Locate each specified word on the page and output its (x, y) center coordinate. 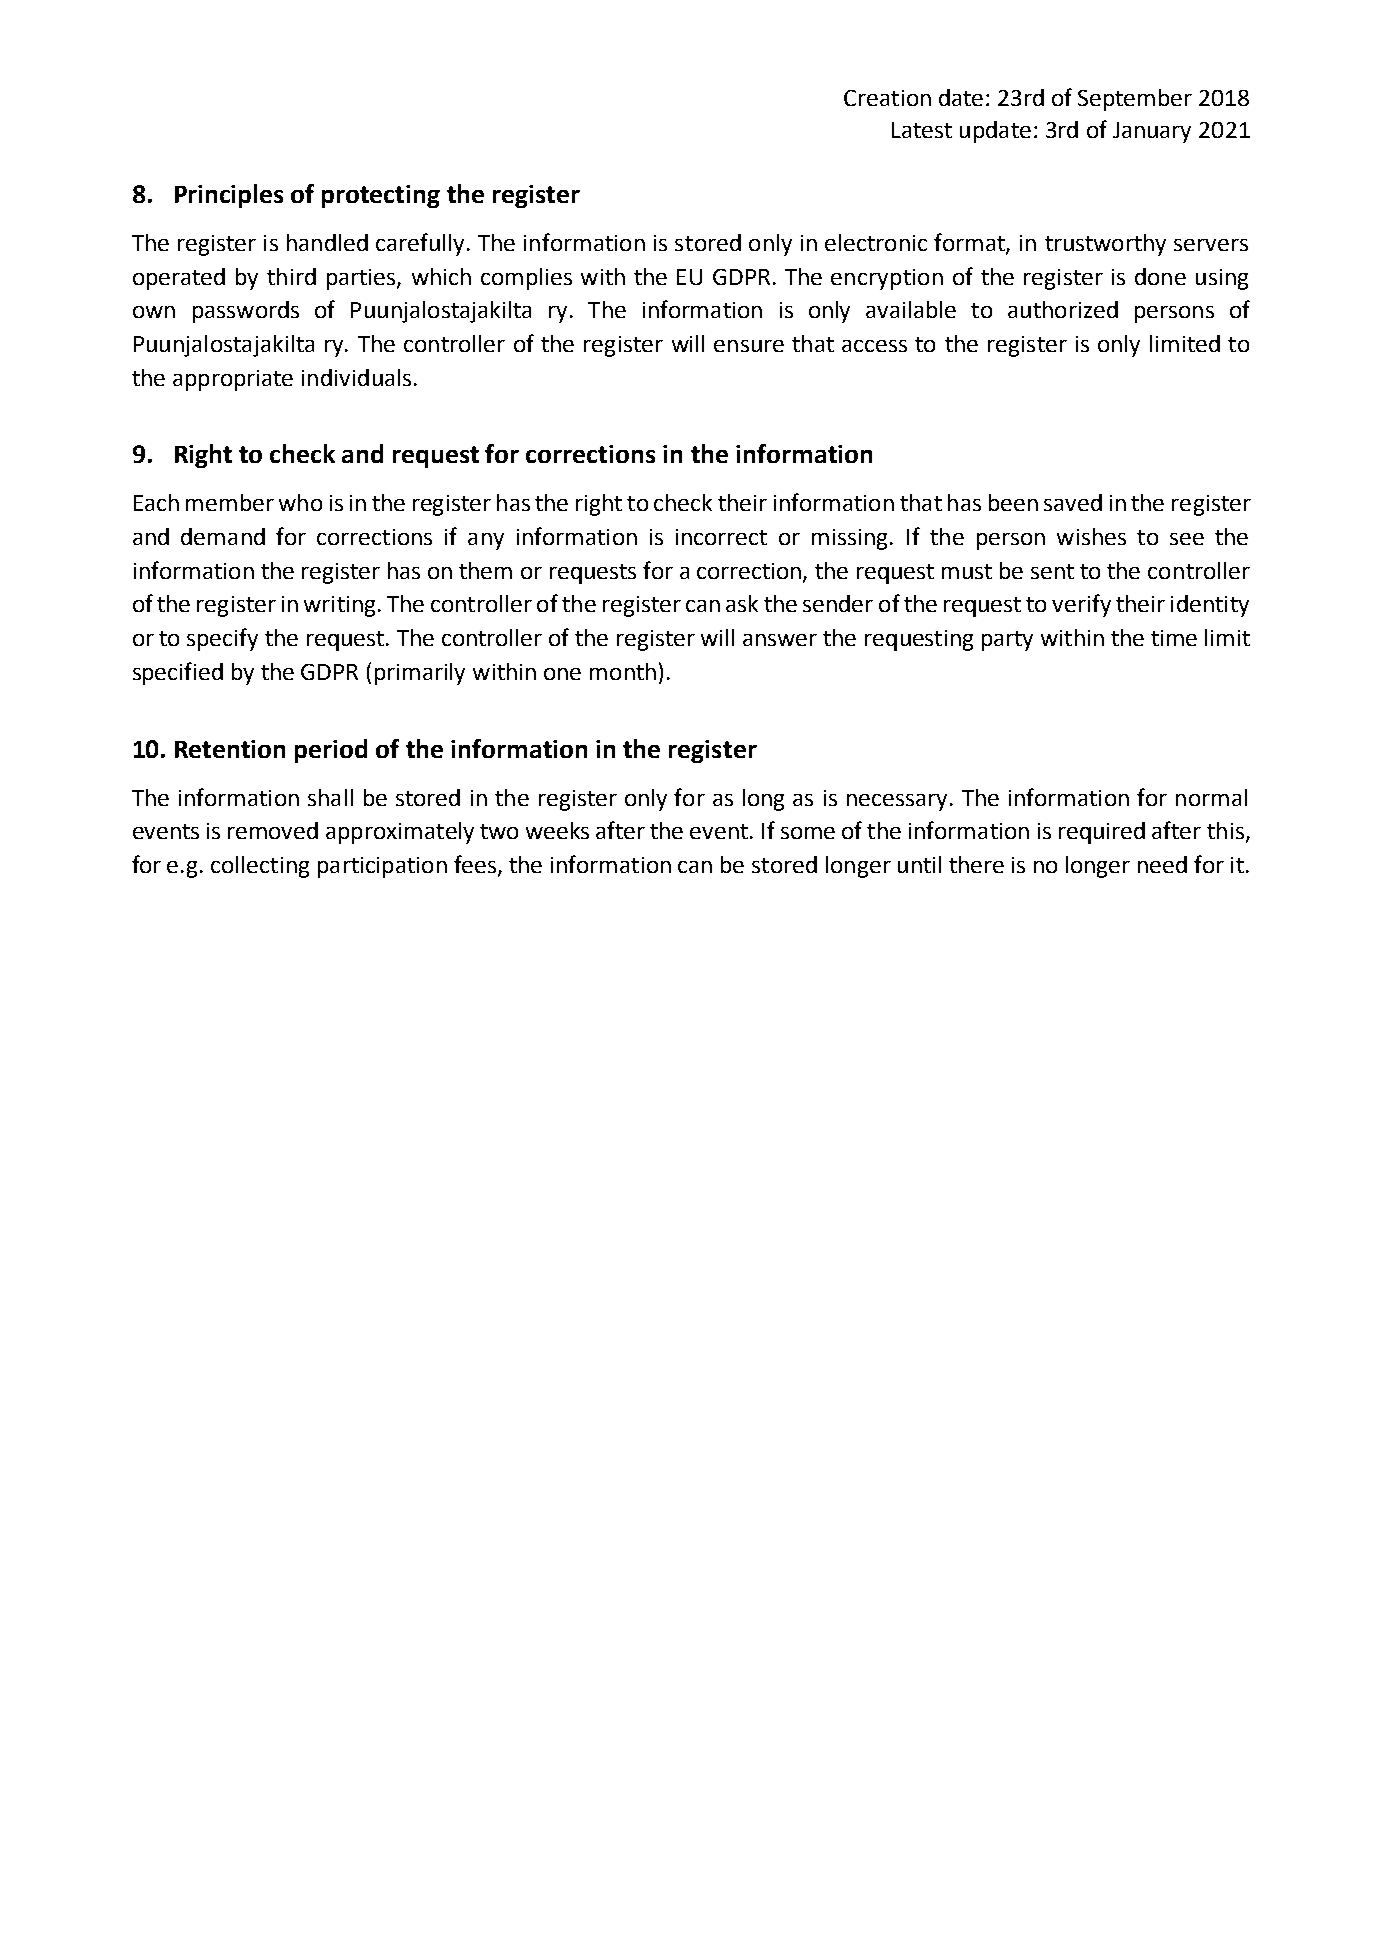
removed (273, 830)
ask (742, 603)
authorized (1063, 309)
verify (1081, 605)
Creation (887, 98)
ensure (749, 346)
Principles (229, 196)
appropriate (233, 380)
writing (339, 606)
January (1152, 132)
